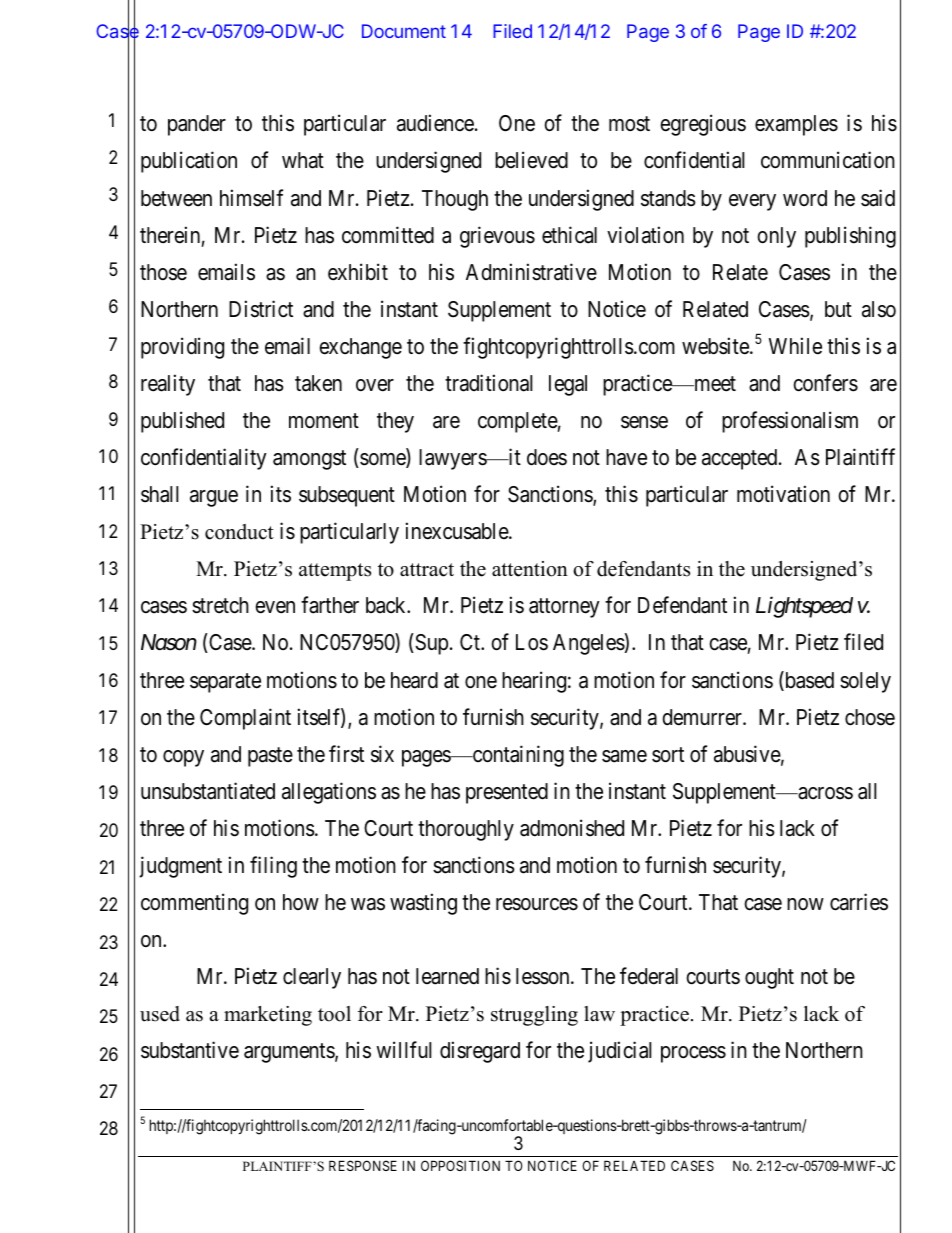 This screenshot has width=952, height=1233. What do you see at coordinates (435, 123) in the screenshot?
I see `audience` at bounding box center [435, 123].
